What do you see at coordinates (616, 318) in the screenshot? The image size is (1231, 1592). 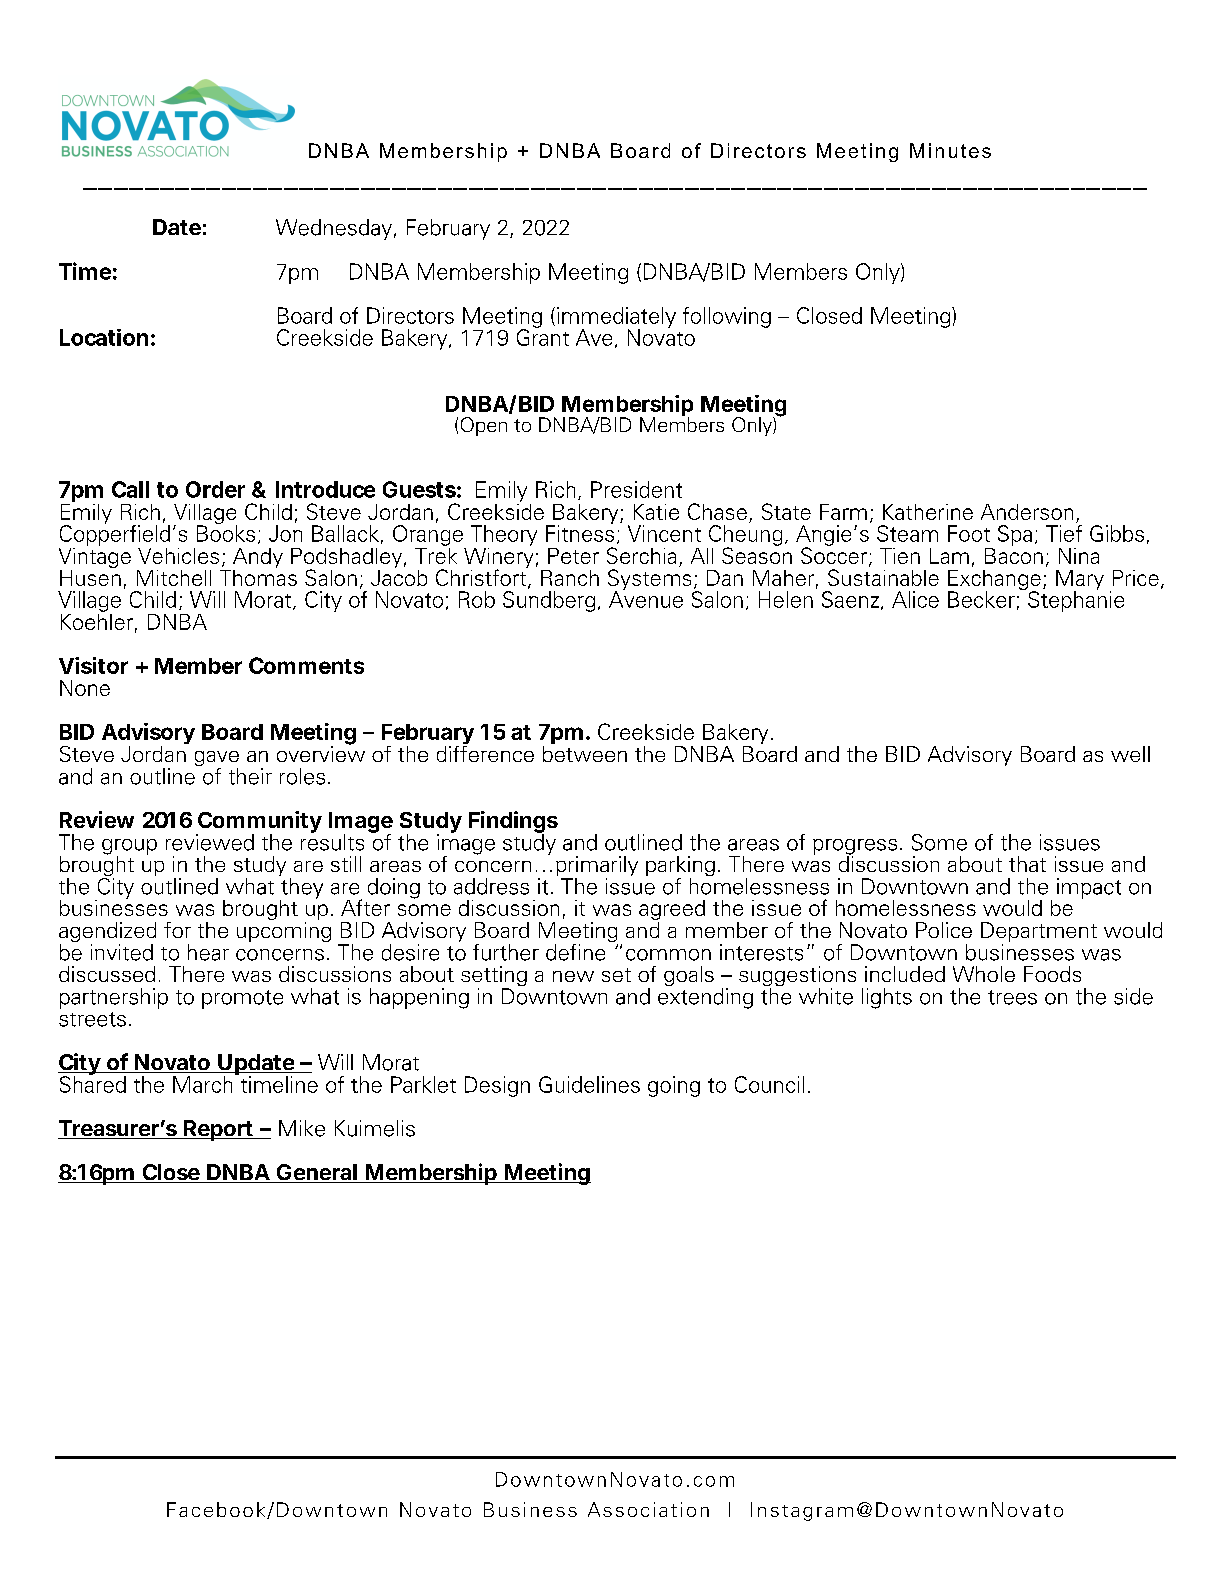 I see `immediately` at bounding box center [616, 318].
